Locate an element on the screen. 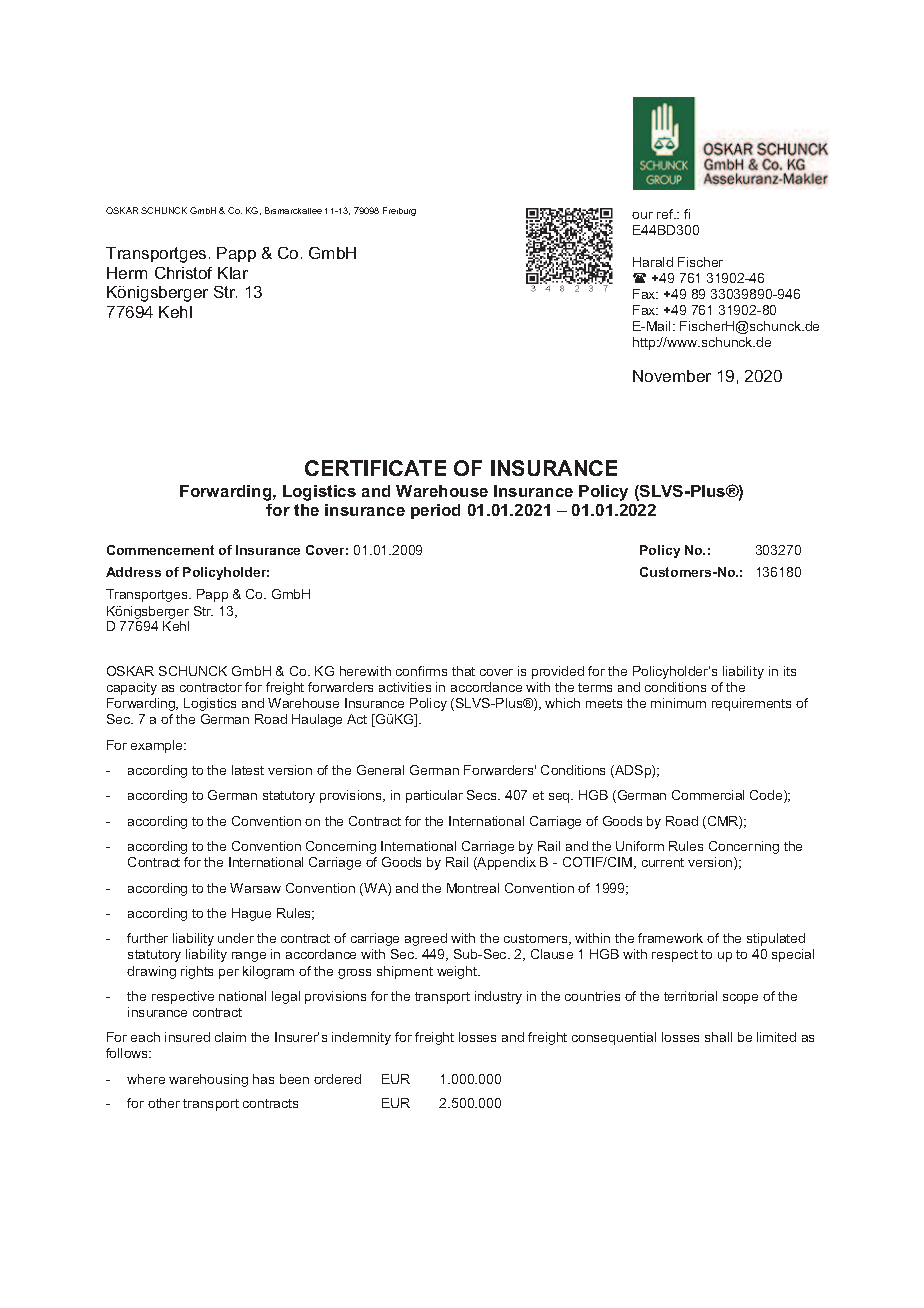 This screenshot has height=1308, width=924. Warsaw is located at coordinates (255, 888).
